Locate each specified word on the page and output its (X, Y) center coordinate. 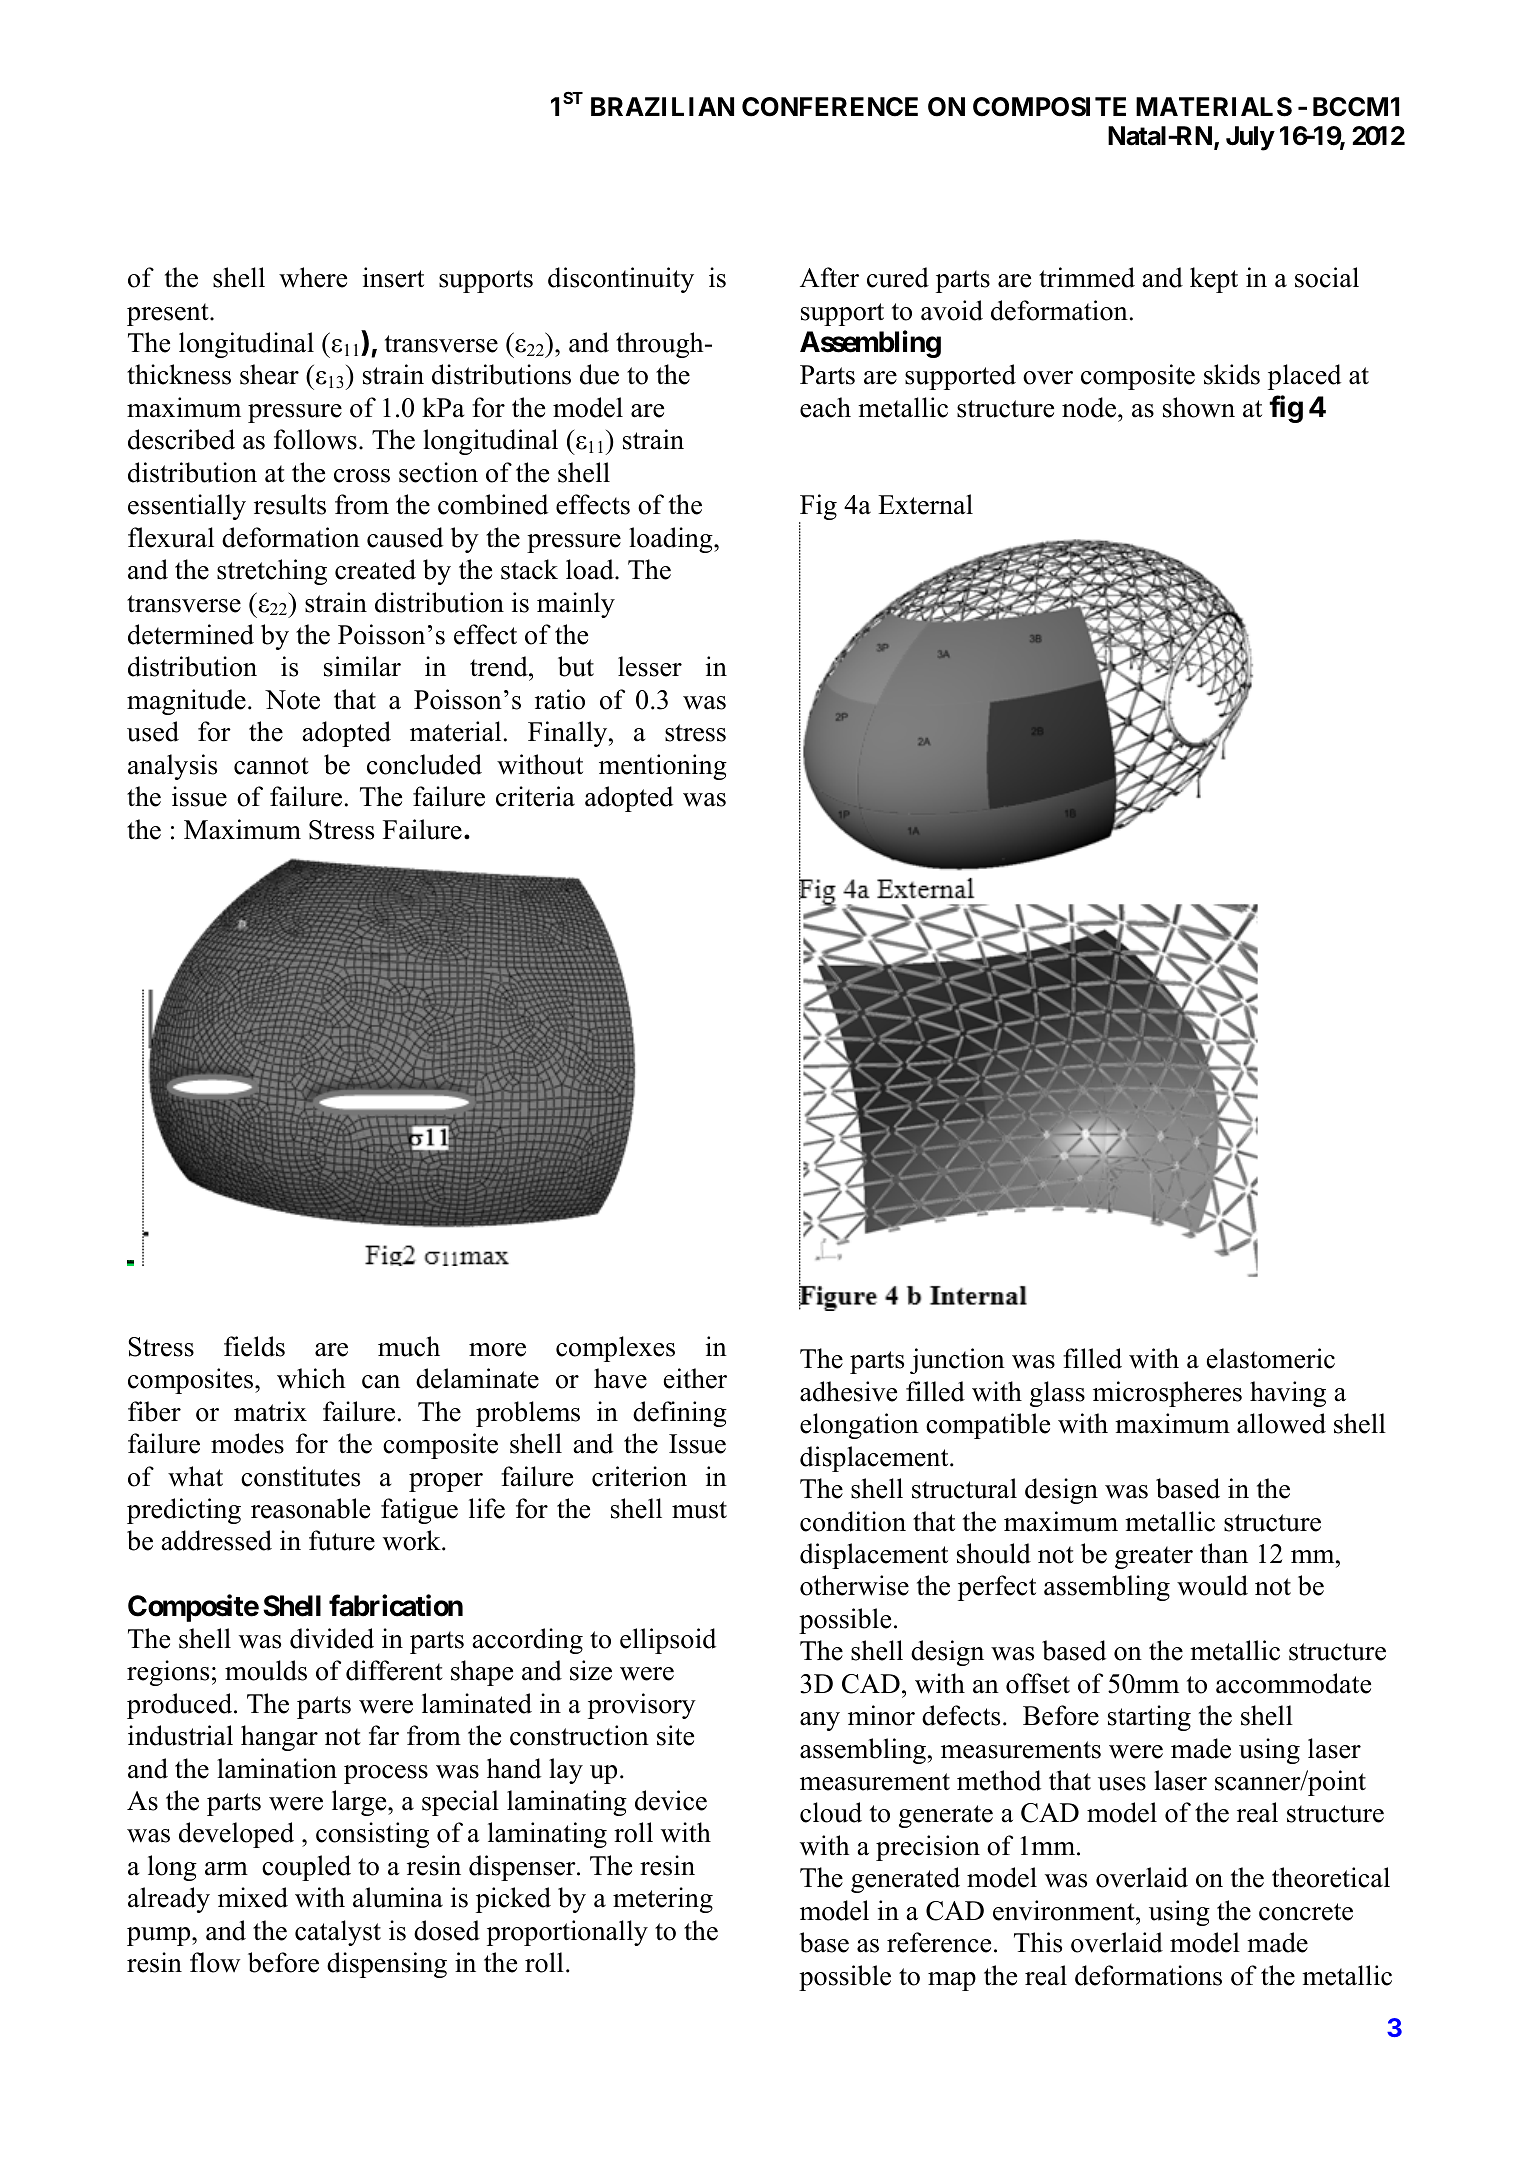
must (699, 1510)
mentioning (663, 767)
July (1250, 138)
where (313, 277)
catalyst (338, 1933)
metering (663, 1900)
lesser (650, 666)
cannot (271, 766)
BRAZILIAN (662, 106)
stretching (272, 572)
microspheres (1167, 1394)
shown (1199, 407)
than (1224, 1553)
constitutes (300, 1476)
